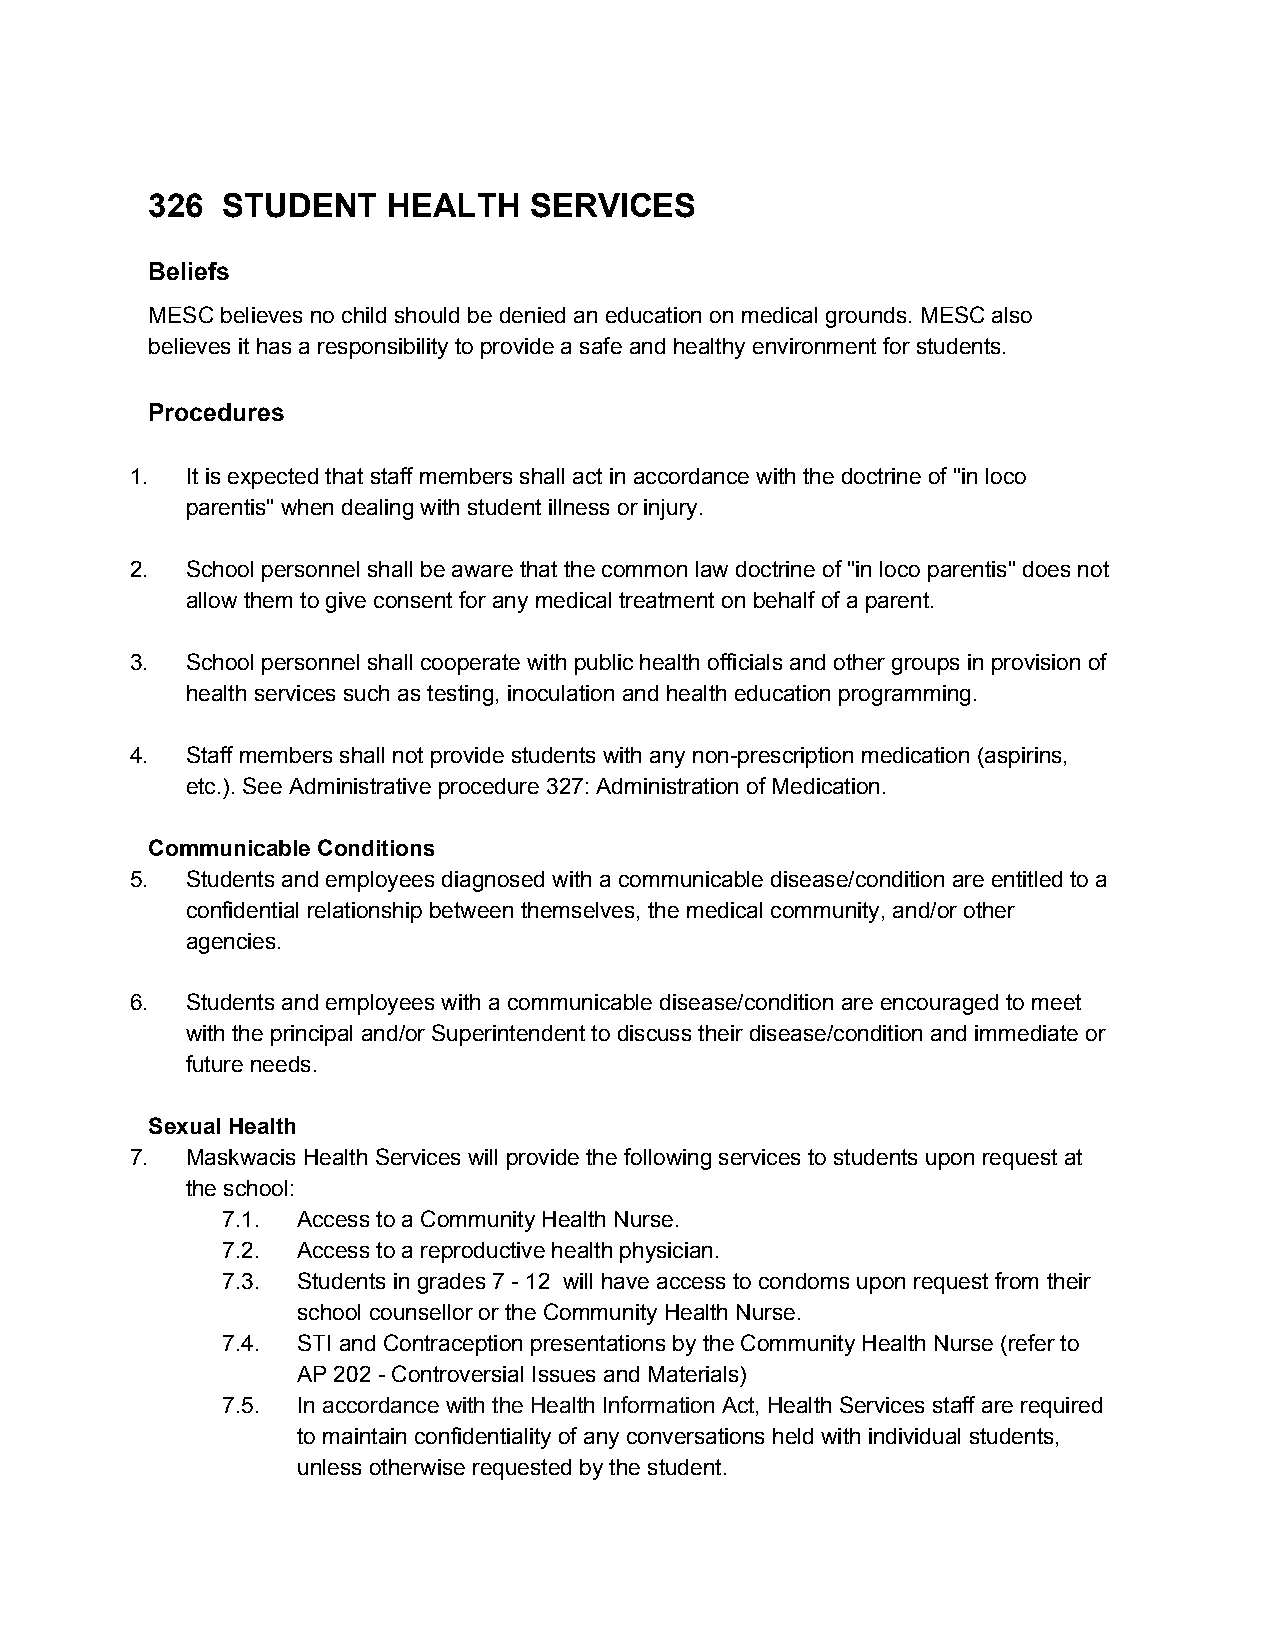  Describe the element at coordinates (365, 912) in the screenshot. I see `relationship` at that location.
